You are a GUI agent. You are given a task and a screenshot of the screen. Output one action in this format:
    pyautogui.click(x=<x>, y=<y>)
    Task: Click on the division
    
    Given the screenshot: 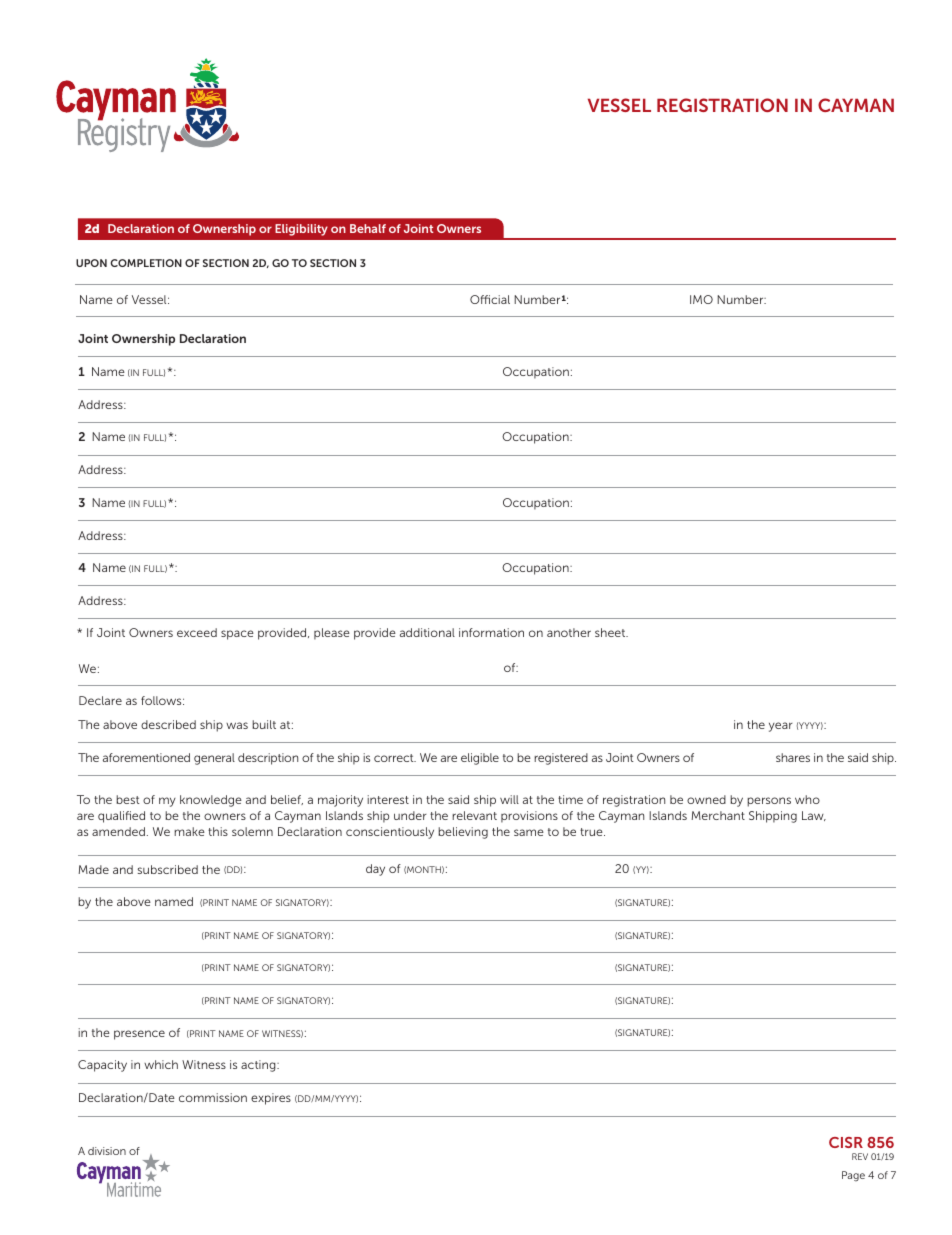 What is the action you would take?
    pyautogui.click(x=107, y=1151)
